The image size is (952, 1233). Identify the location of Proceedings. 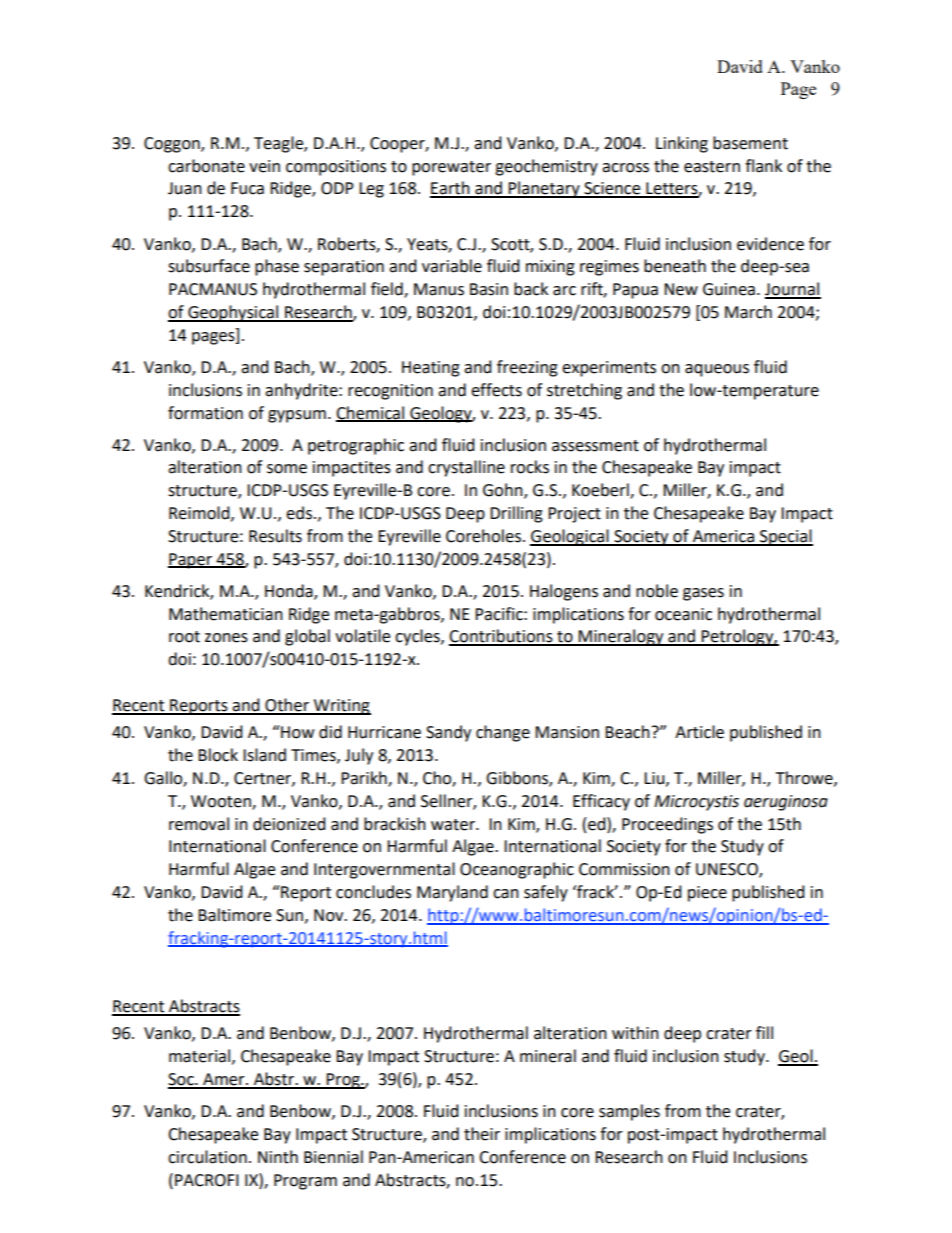
(667, 825).
